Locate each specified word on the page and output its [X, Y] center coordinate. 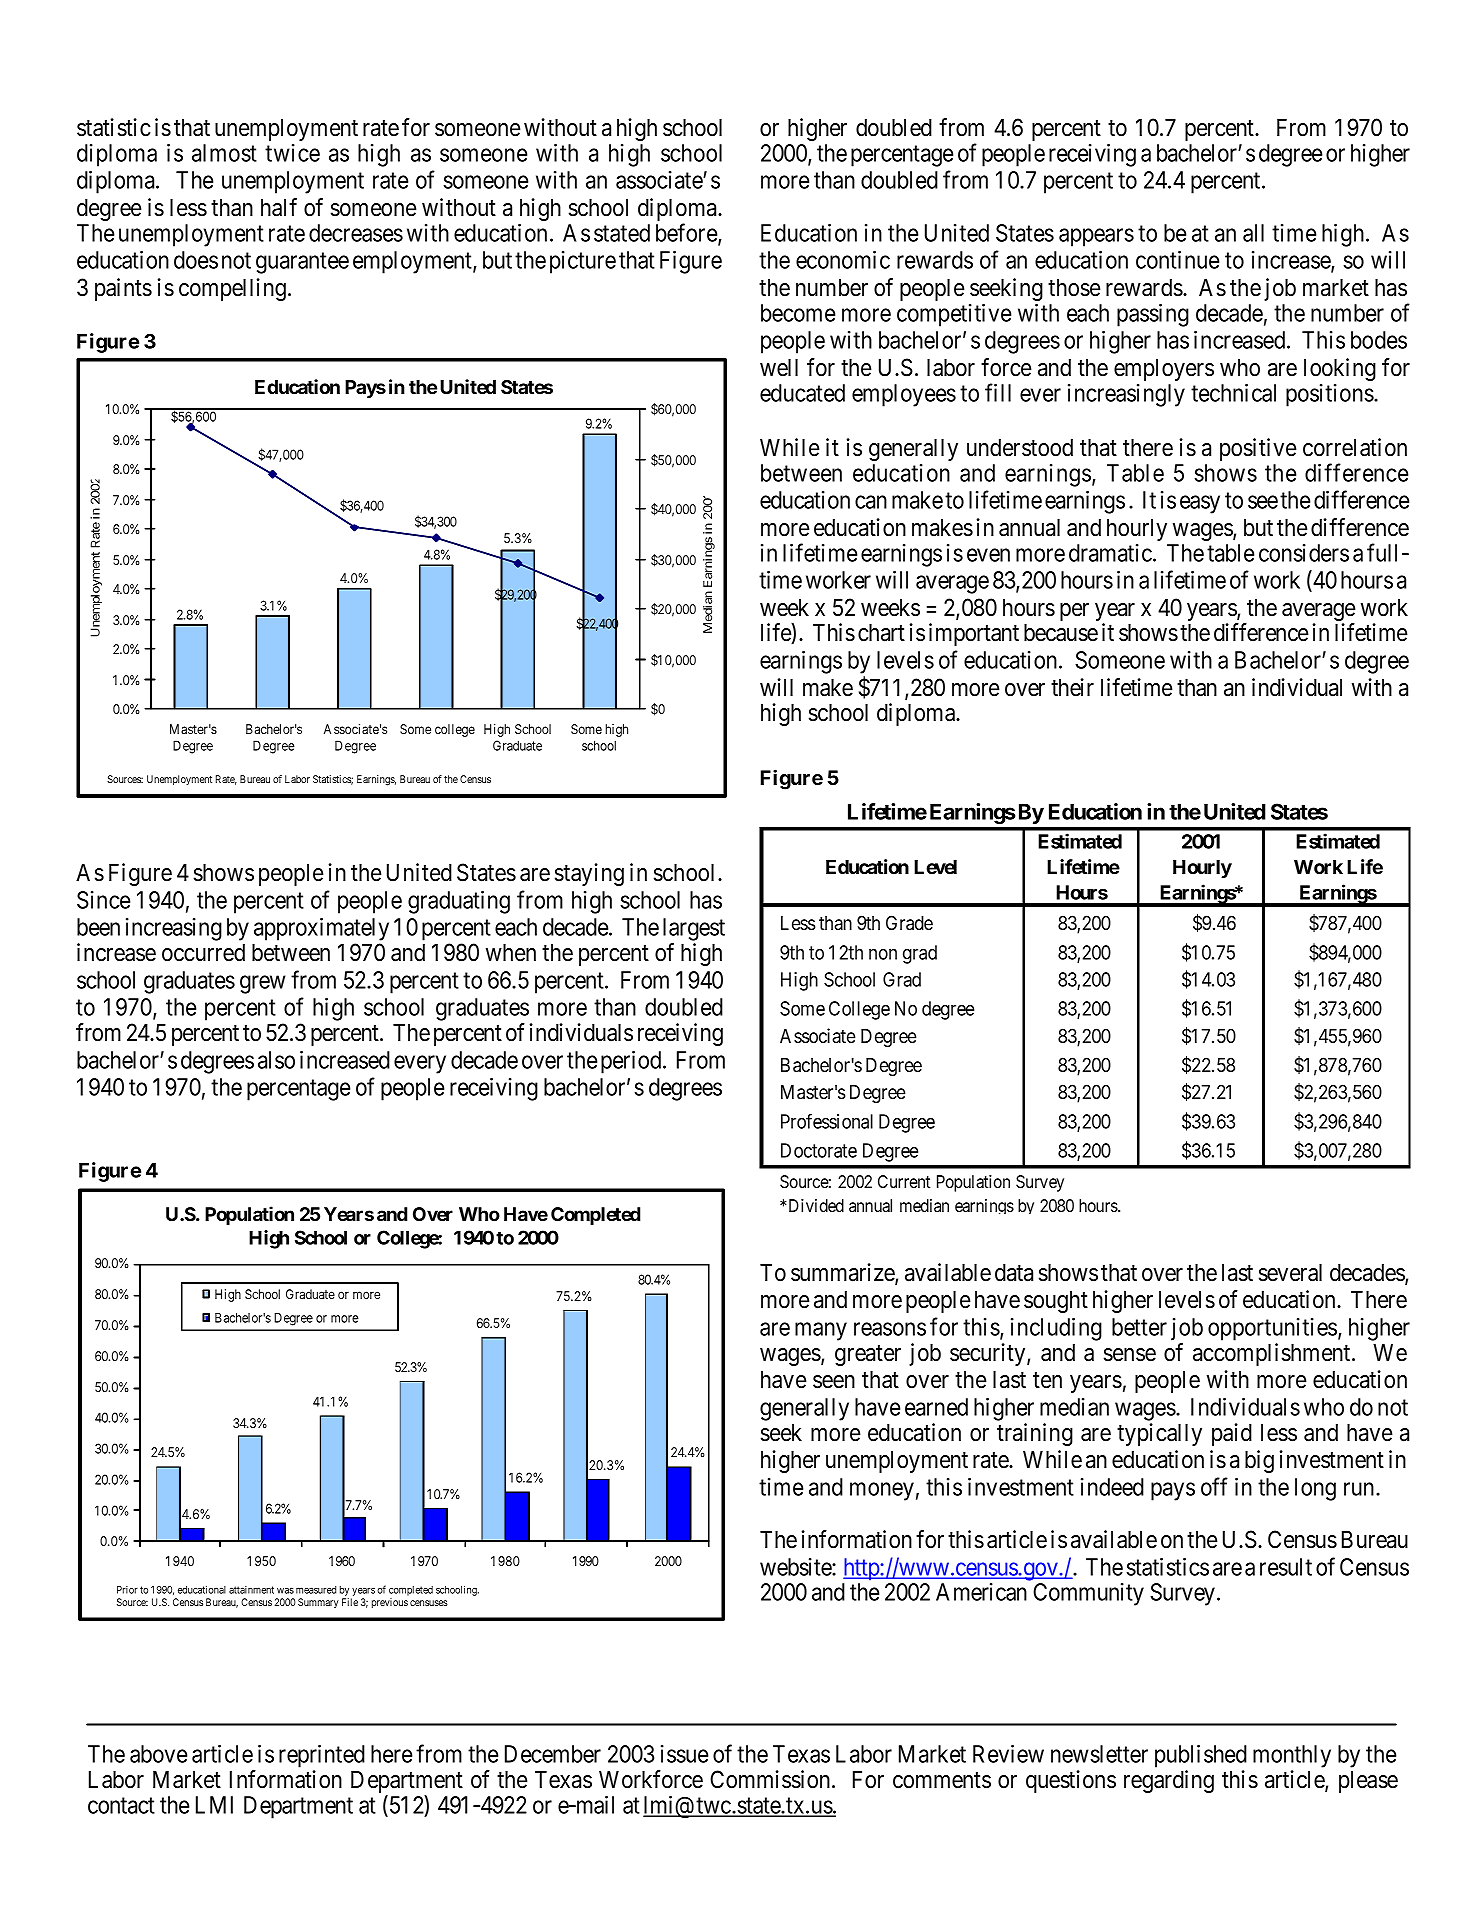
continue [1177, 259]
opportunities [1272, 1329]
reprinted [322, 1756]
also [276, 1060]
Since [103, 900]
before [687, 233]
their [1072, 687]
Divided [815, 1205]
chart [881, 633]
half [279, 207]
